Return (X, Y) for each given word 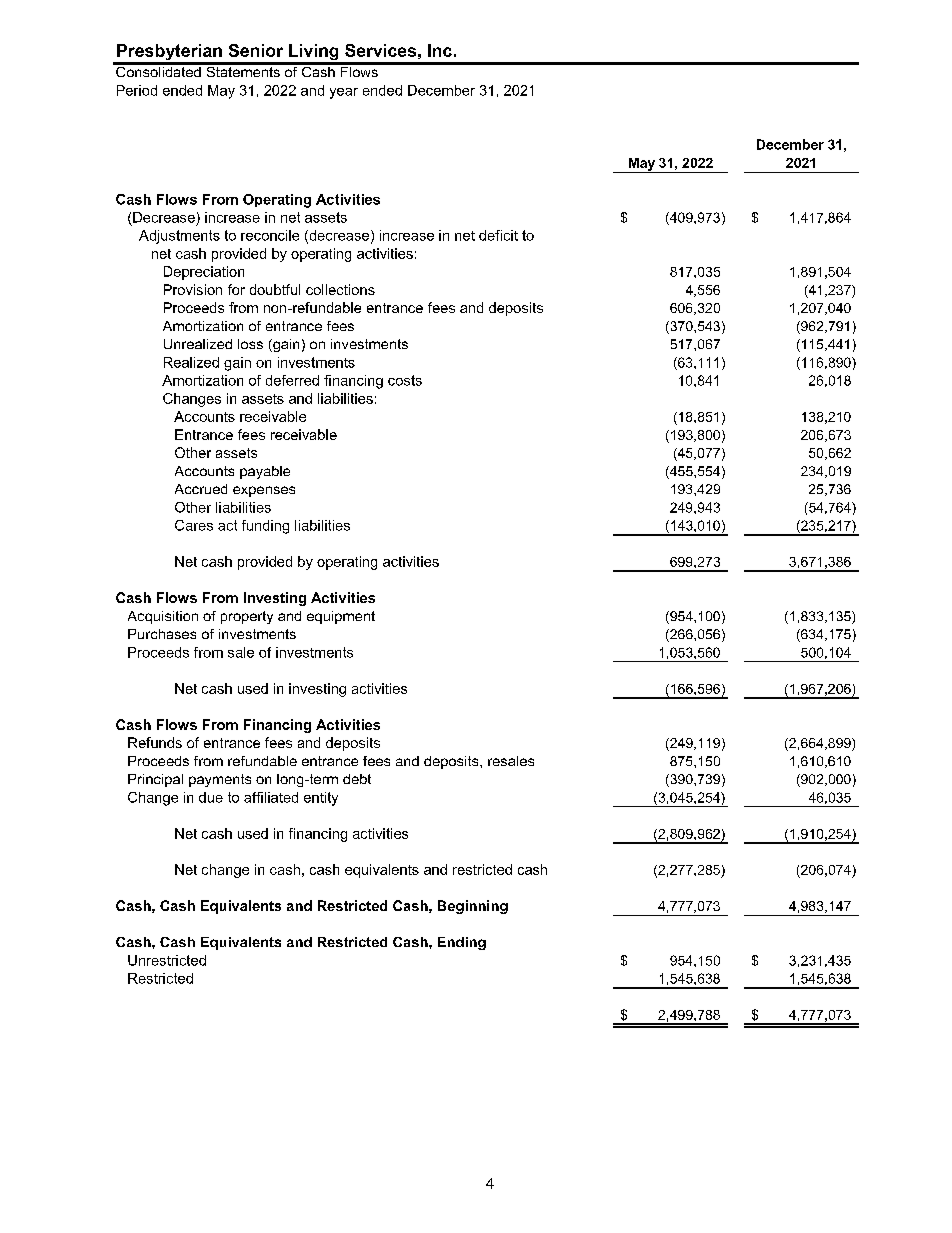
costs (405, 380)
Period (137, 90)
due (211, 797)
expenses (264, 491)
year (344, 93)
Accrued (201, 489)
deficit (498, 235)
